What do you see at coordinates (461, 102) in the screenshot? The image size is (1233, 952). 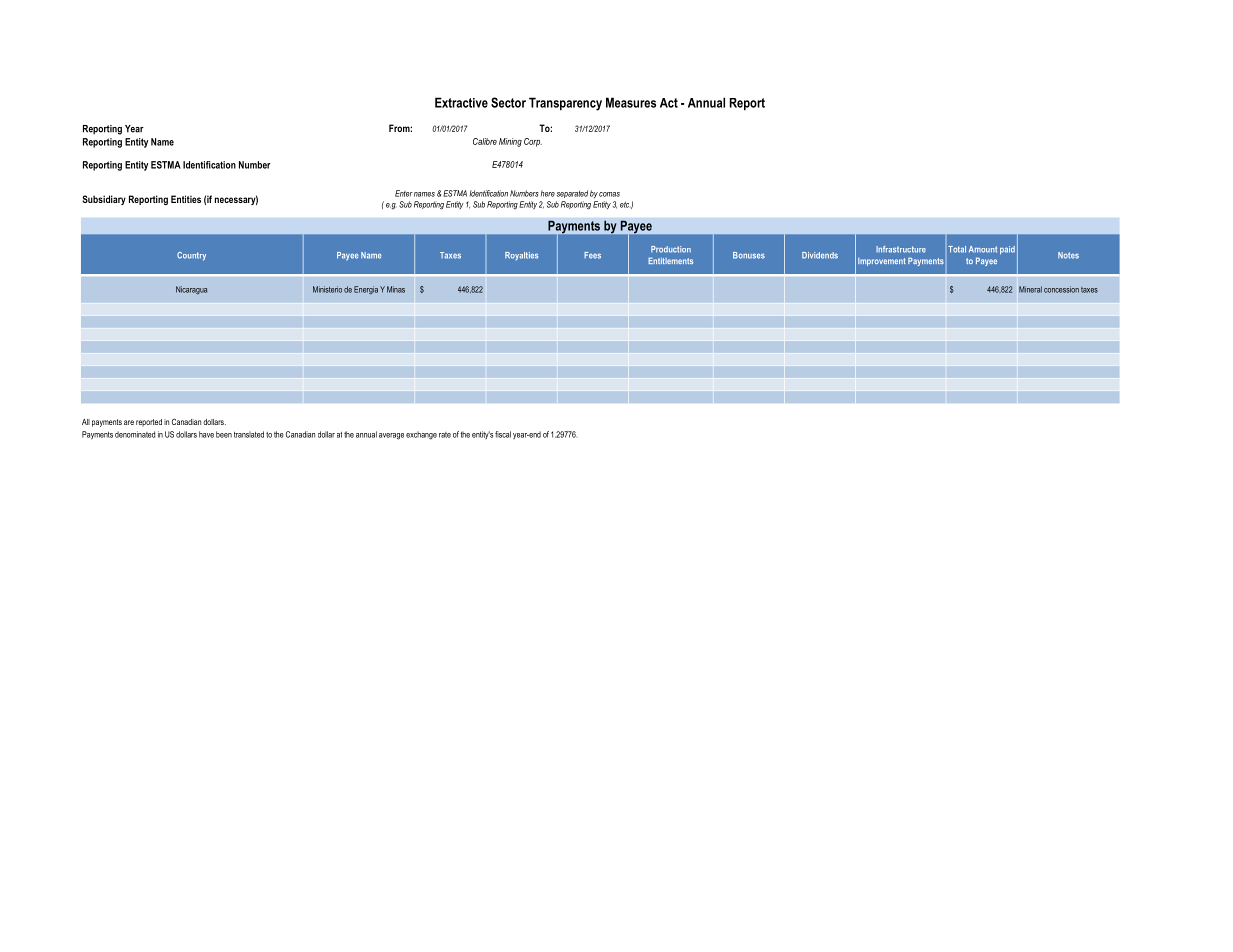 I see `Extractive` at bounding box center [461, 102].
